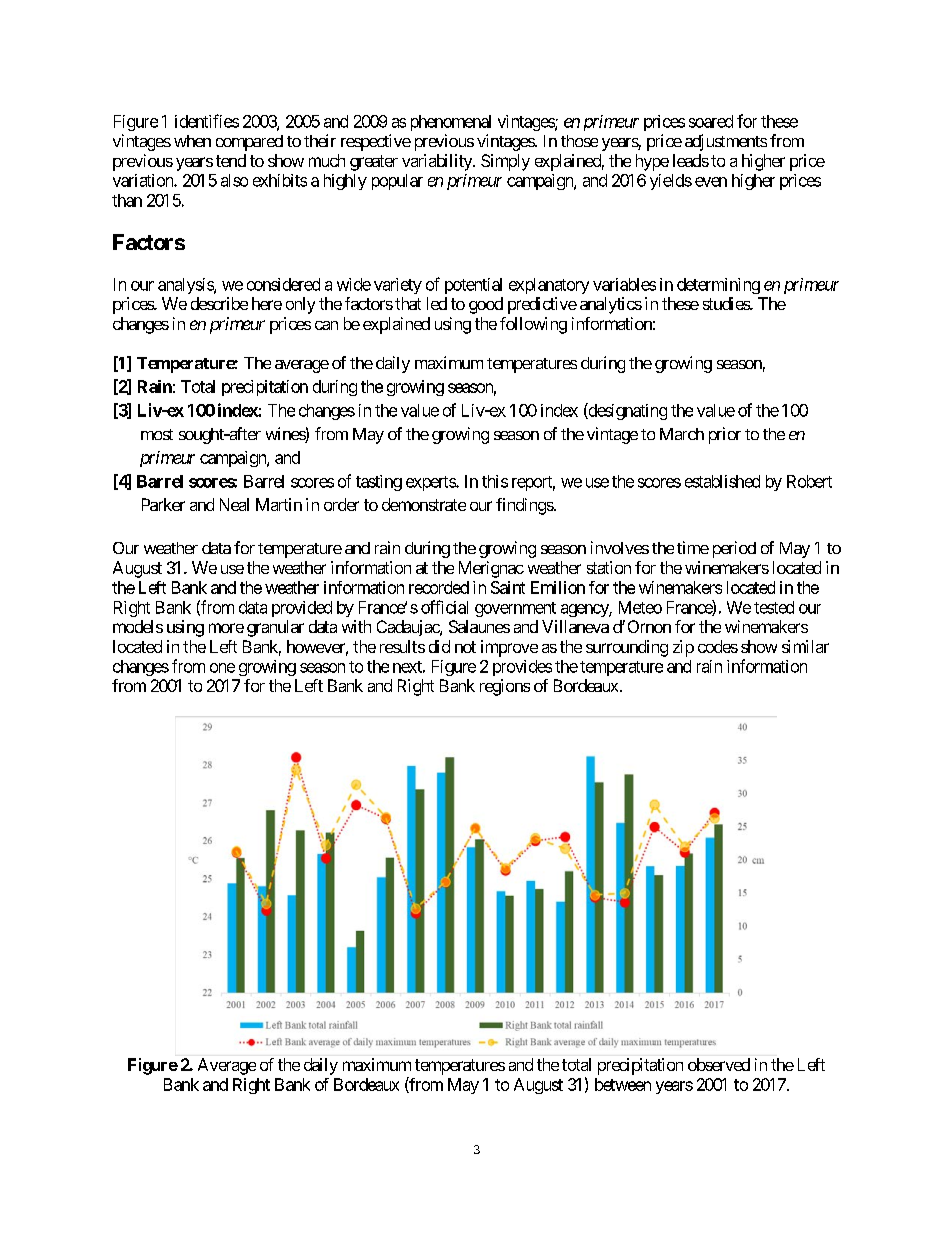 The height and width of the screenshot is (1233, 952). What do you see at coordinates (438, 162) in the screenshot?
I see `variability` at bounding box center [438, 162].
